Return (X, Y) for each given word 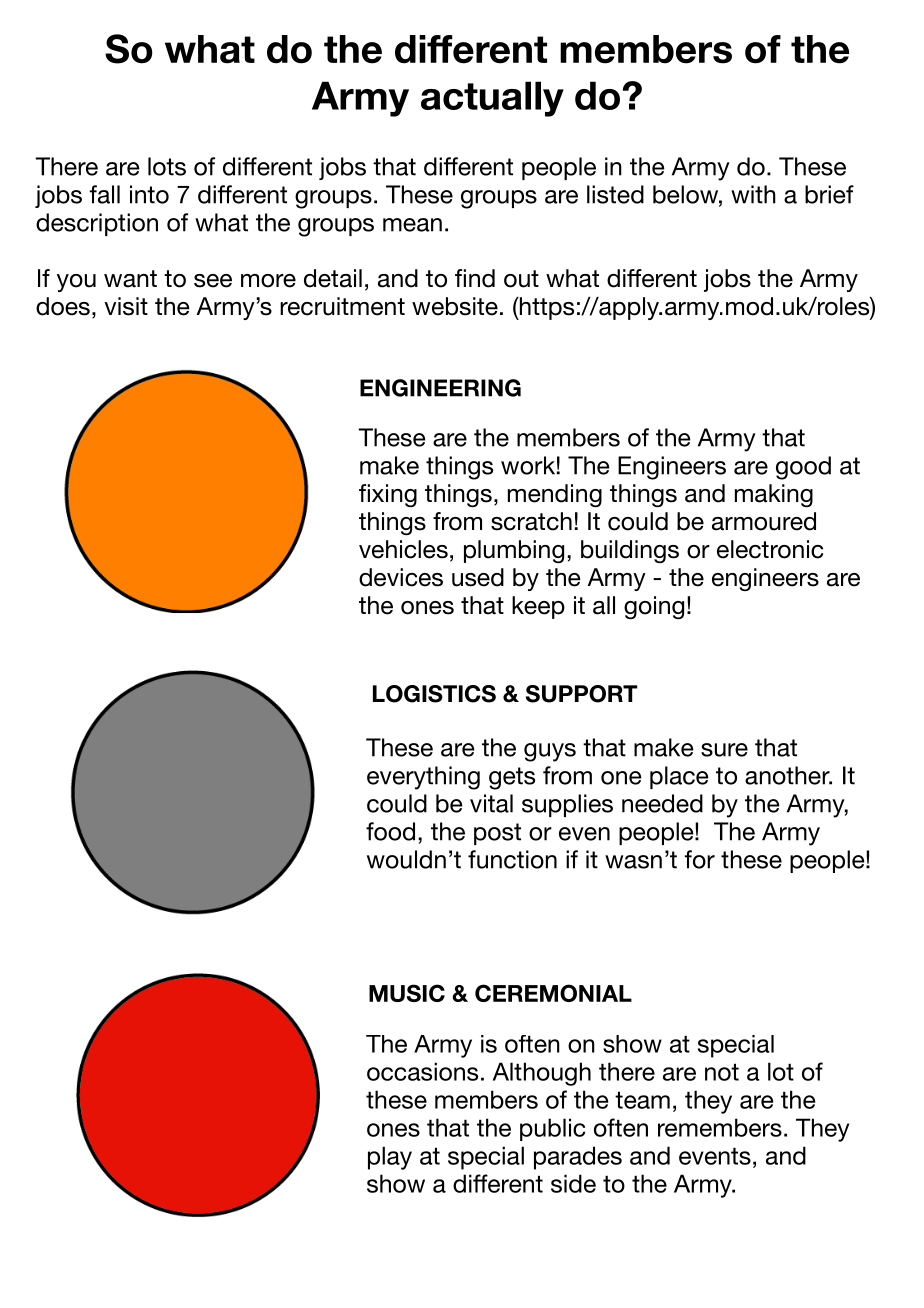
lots (167, 166)
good (803, 468)
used (478, 577)
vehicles (403, 549)
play (390, 1158)
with (753, 194)
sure (724, 750)
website (455, 306)
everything (423, 778)
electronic (770, 549)
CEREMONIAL (553, 993)
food (390, 831)
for (699, 859)
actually (492, 99)
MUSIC (407, 993)
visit (126, 306)
